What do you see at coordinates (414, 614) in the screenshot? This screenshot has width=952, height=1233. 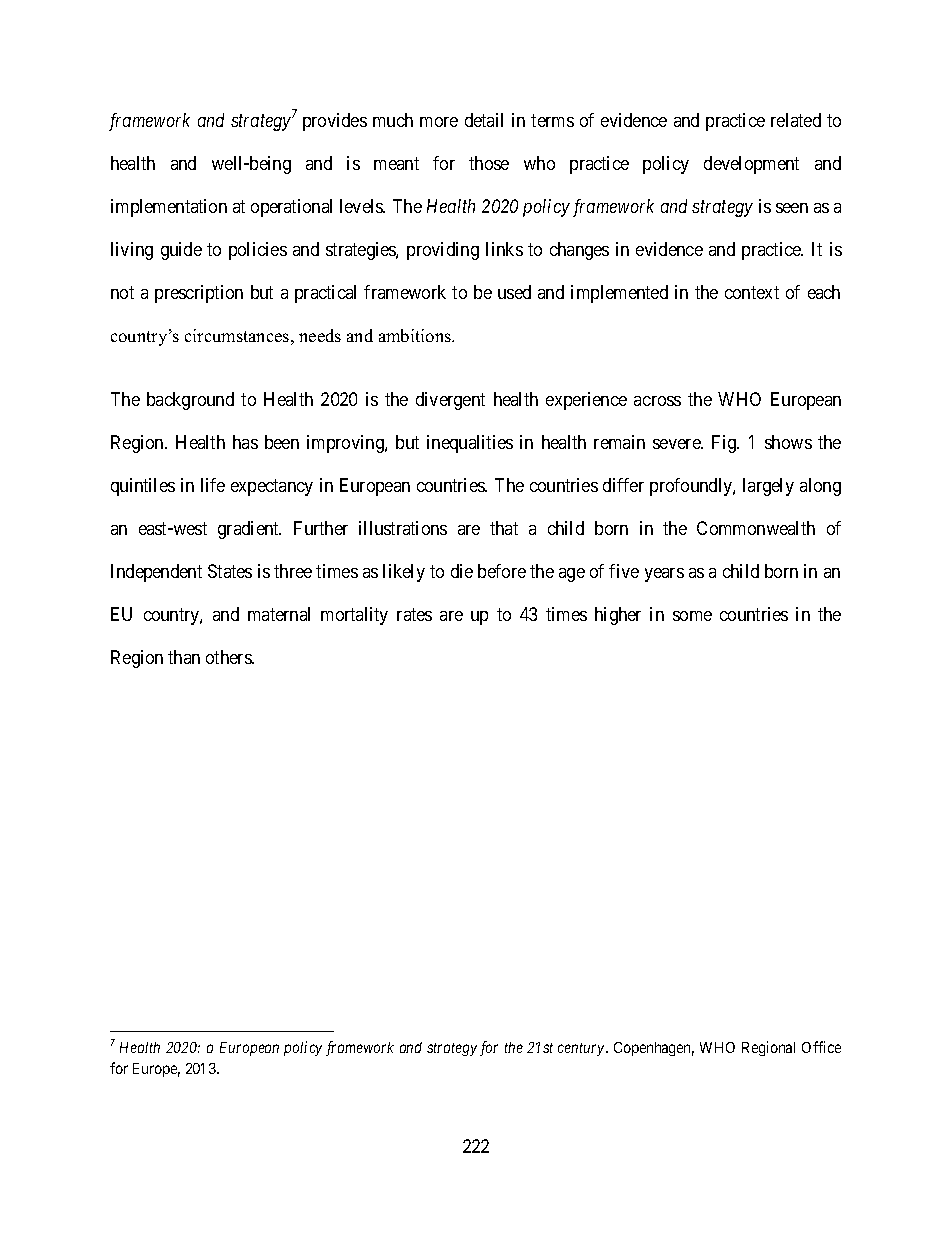 I see `rates` at bounding box center [414, 614].
